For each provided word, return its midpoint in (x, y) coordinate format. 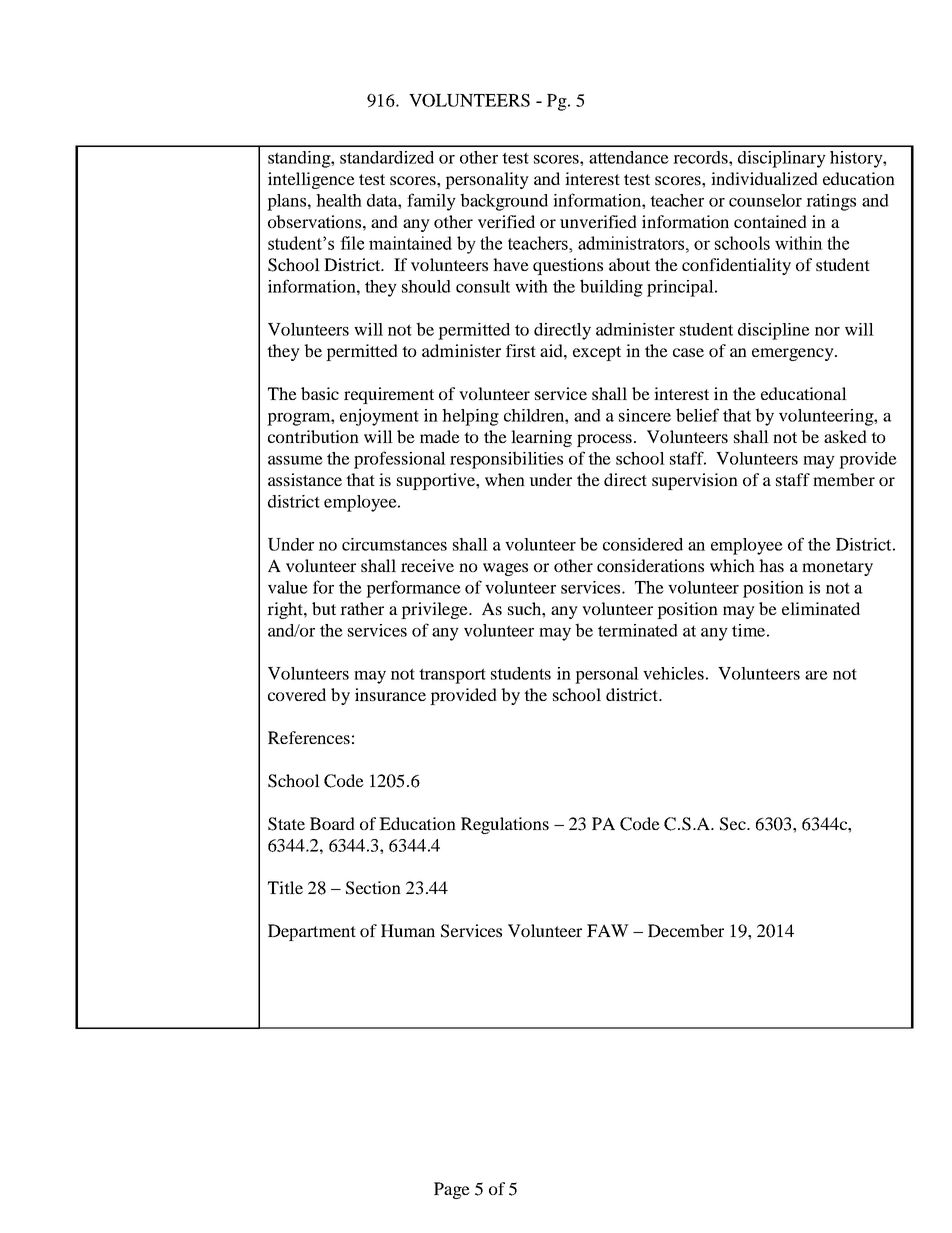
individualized (764, 178)
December (686, 930)
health (339, 200)
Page (452, 1190)
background (504, 202)
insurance (390, 694)
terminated (638, 630)
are (816, 675)
